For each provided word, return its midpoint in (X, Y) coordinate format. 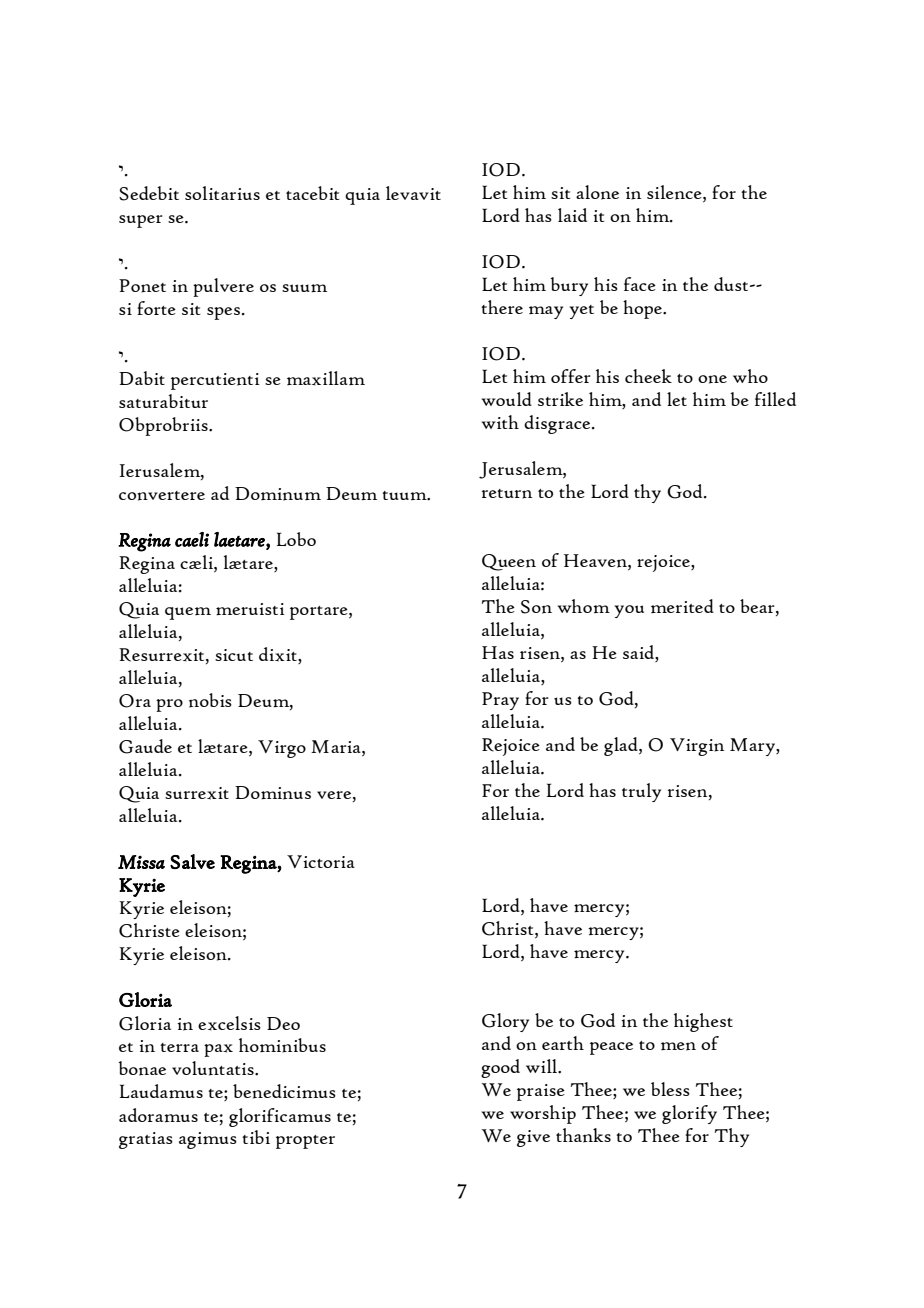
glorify (689, 1114)
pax (218, 1050)
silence (675, 192)
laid (572, 215)
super (140, 221)
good (500, 1068)
